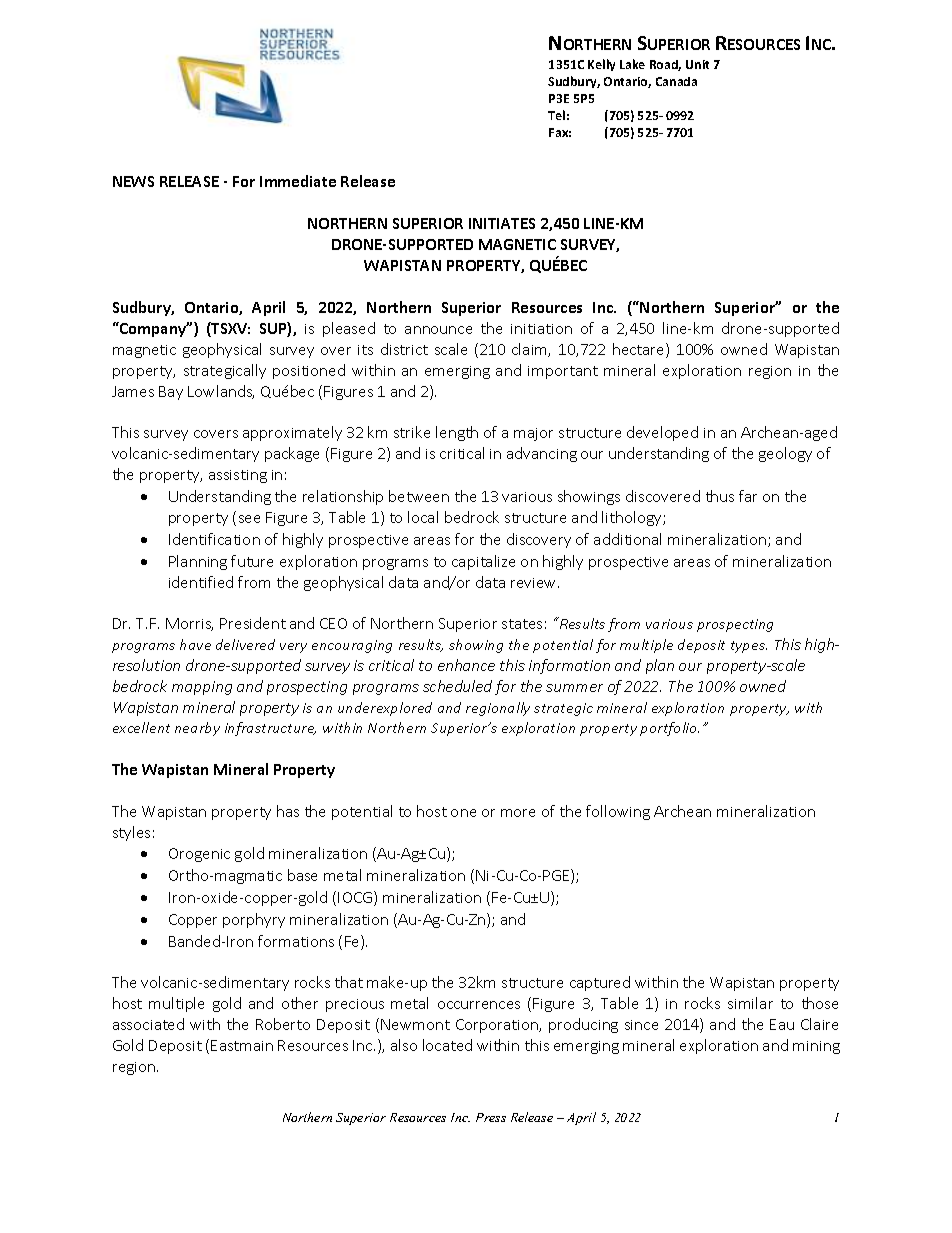 The image size is (952, 1233). I want to click on Kelly, so click(601, 65).
